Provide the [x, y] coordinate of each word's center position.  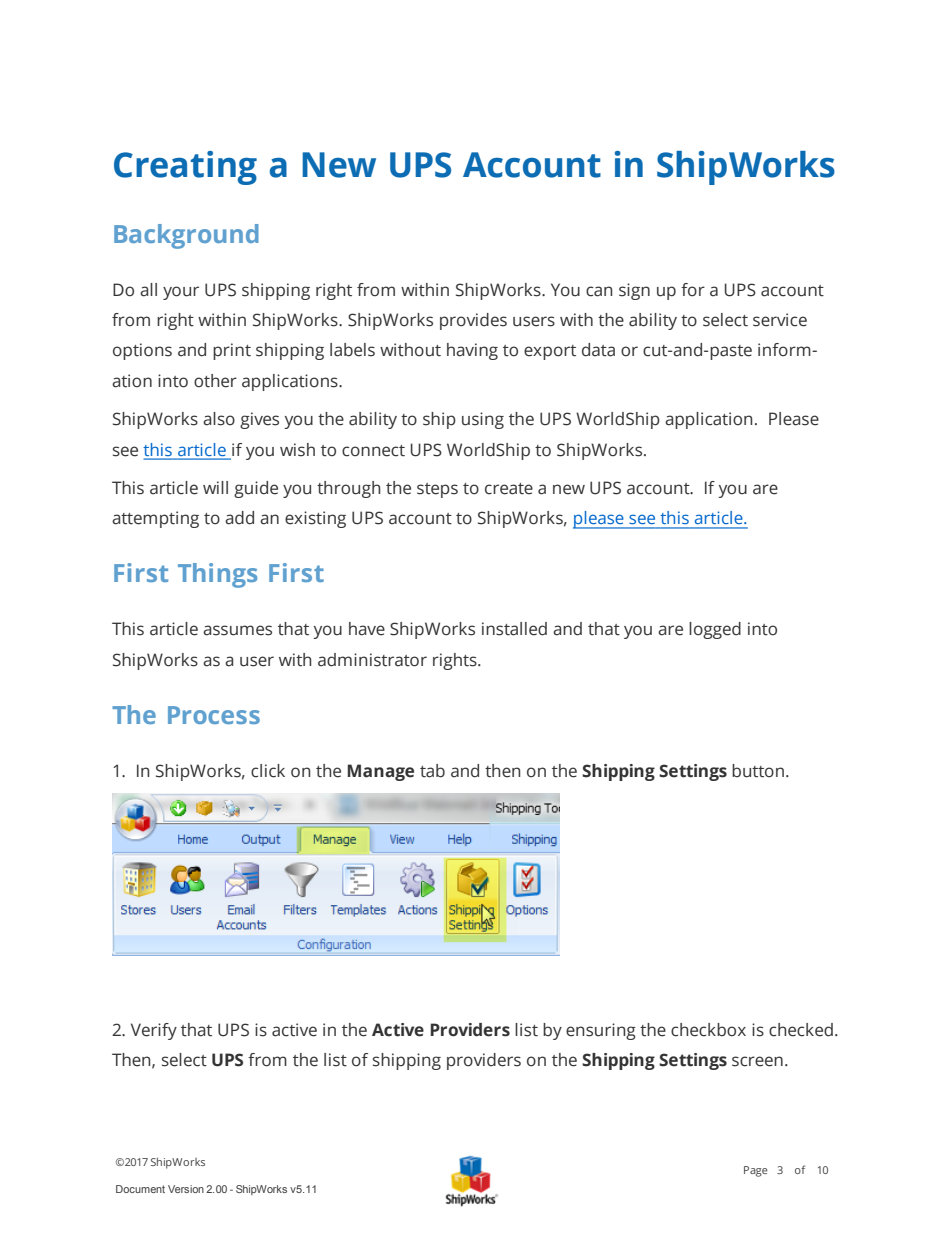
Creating [185, 168]
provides [473, 321]
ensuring [601, 1031]
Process [214, 715]
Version [186, 1189]
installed [514, 629]
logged [715, 630]
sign [634, 291]
